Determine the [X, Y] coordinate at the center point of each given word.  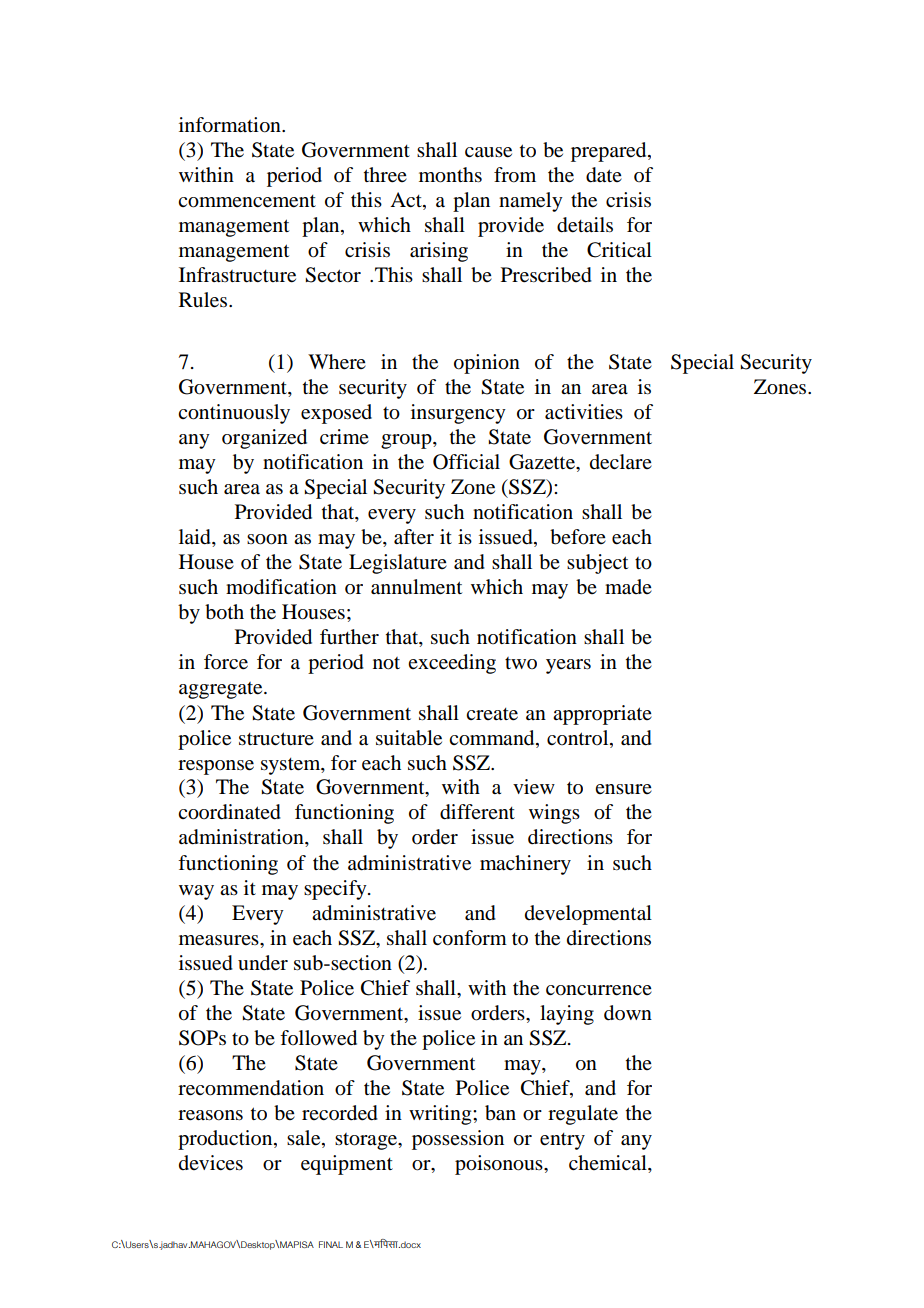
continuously [234, 414]
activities [584, 412]
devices [211, 1163]
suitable [409, 738]
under [263, 963]
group [407, 441]
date [604, 175]
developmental [588, 915]
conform [470, 938]
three [385, 175]
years [568, 666]
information [231, 125]
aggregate [222, 690]
